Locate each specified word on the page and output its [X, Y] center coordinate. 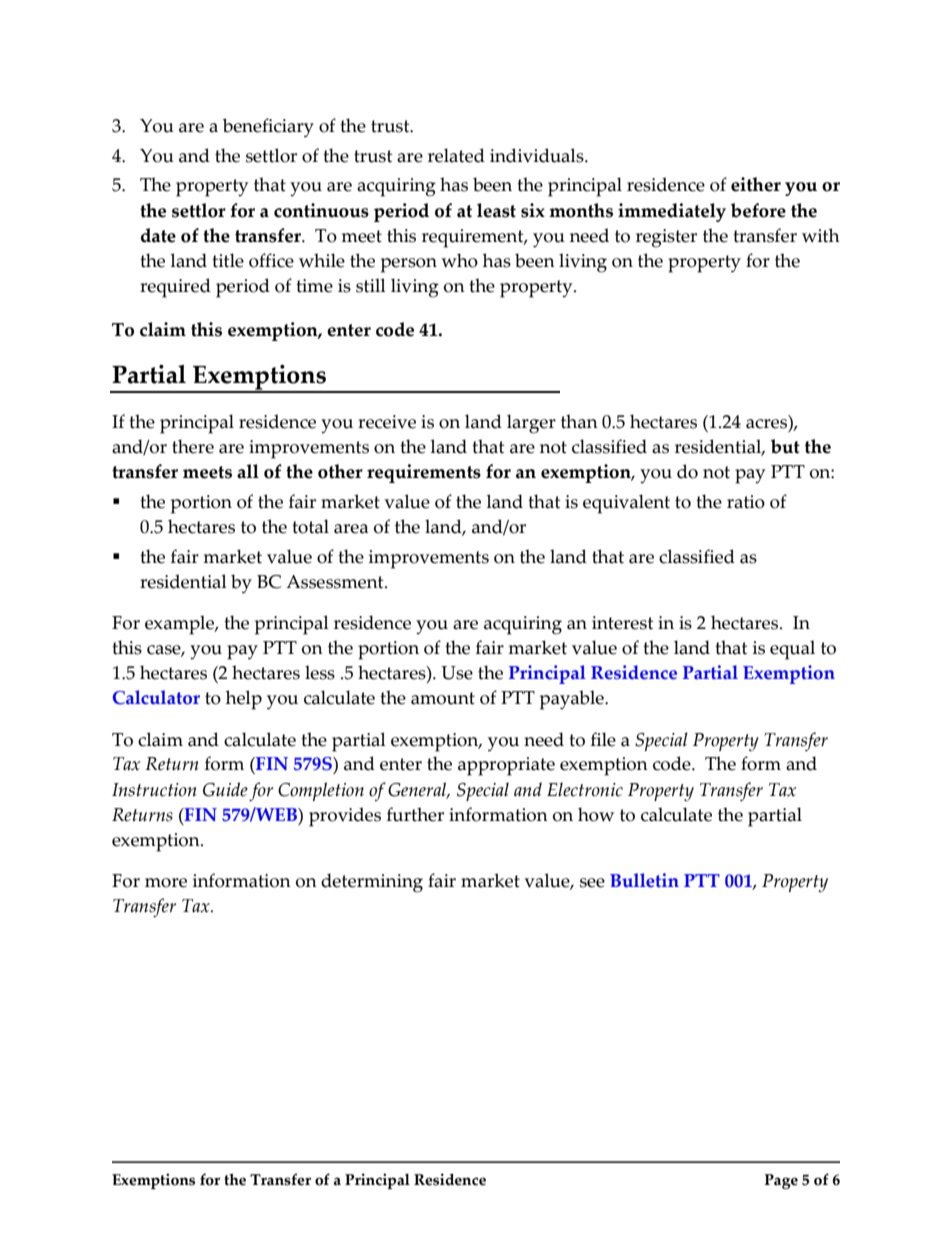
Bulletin [644, 880]
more [166, 883]
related [456, 155]
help [244, 700]
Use [457, 673]
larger [531, 424]
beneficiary [268, 128]
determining [372, 883]
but [785, 446]
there [193, 446]
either [756, 184]
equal [792, 650]
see [592, 883]
